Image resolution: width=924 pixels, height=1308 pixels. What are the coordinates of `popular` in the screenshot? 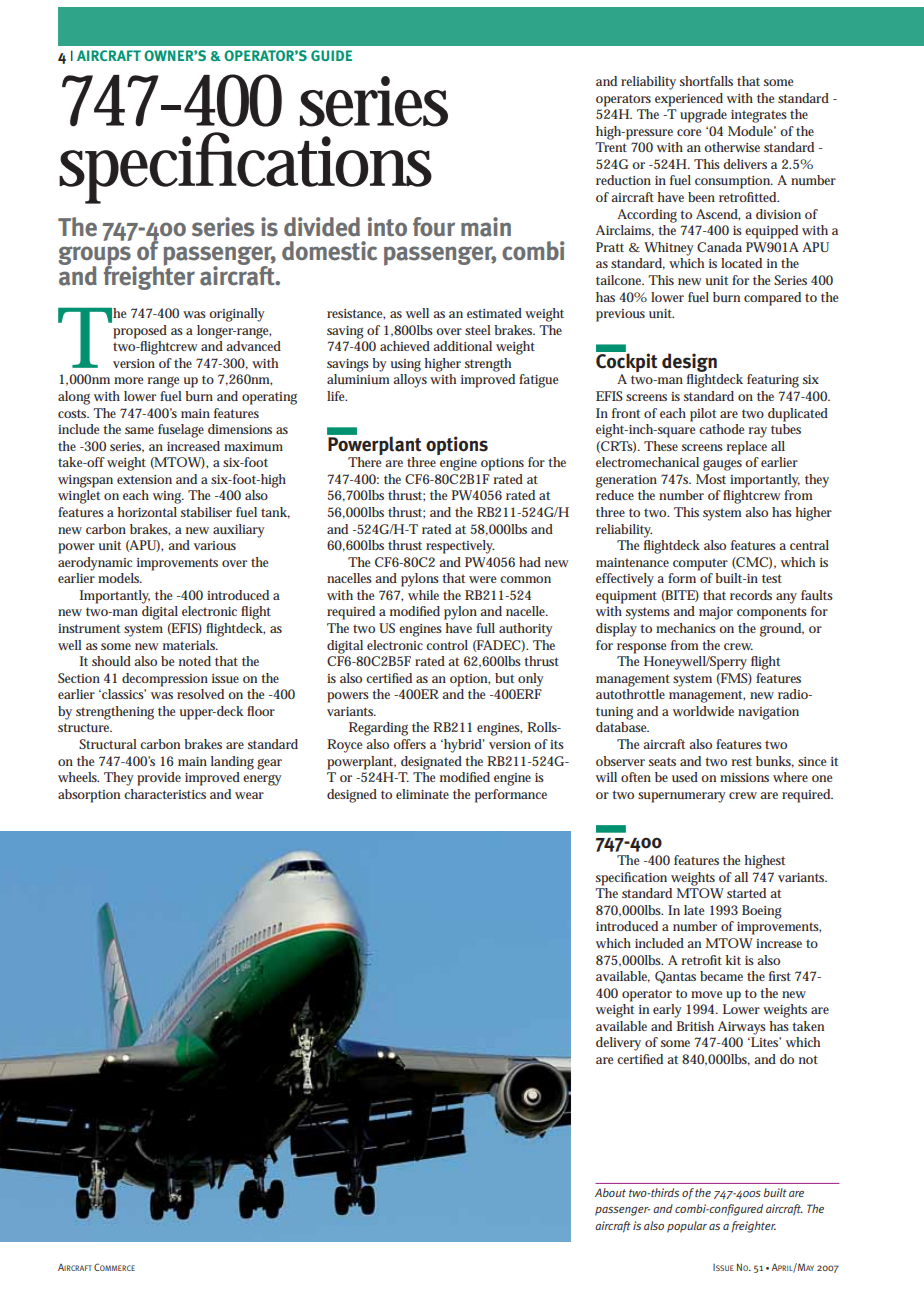 It's located at (687, 1227).
